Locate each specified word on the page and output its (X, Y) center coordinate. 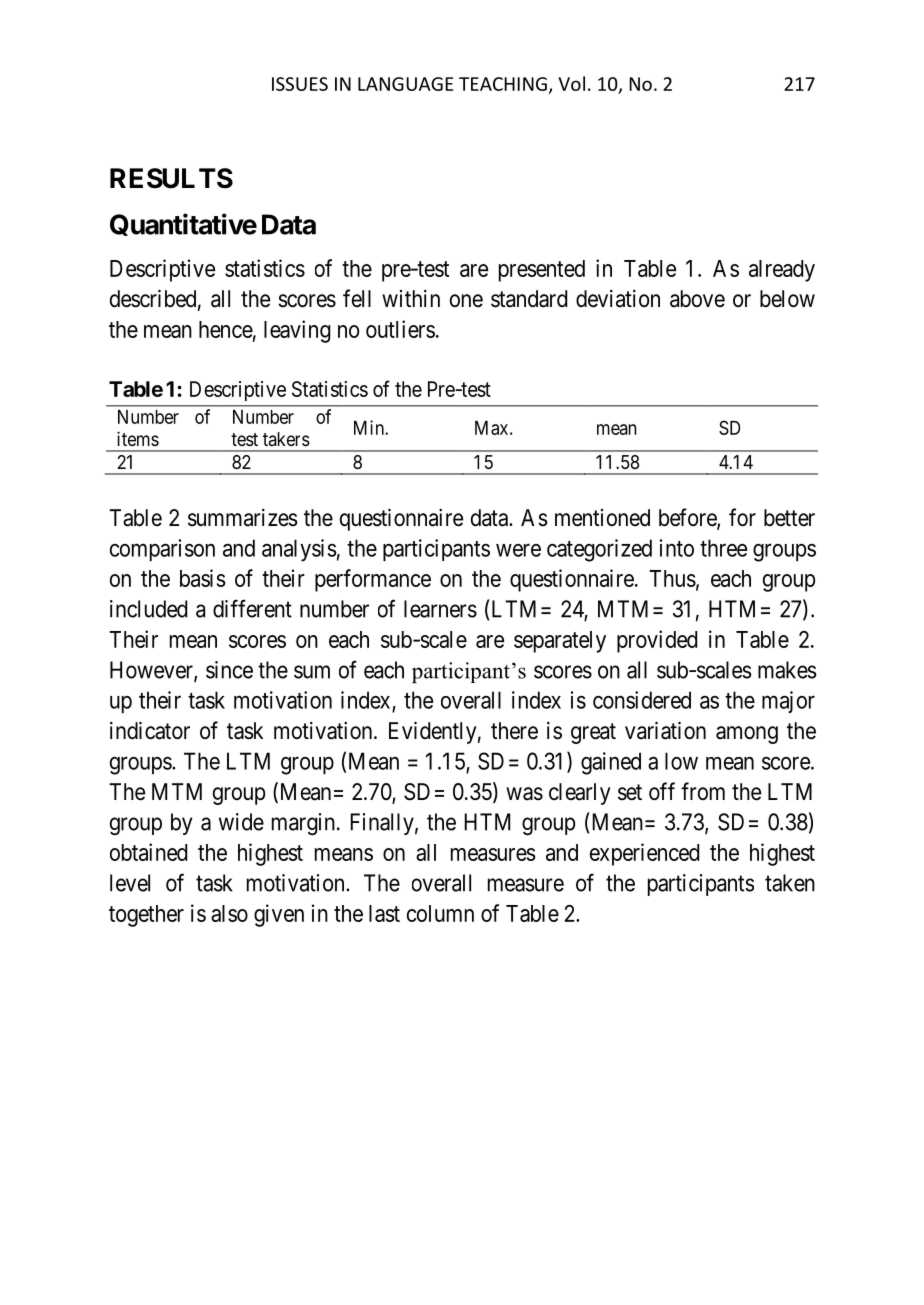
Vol (571, 83)
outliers (400, 329)
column (440, 913)
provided (657, 641)
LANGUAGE (405, 84)
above (697, 299)
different (252, 608)
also (229, 913)
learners (440, 609)
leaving (297, 331)
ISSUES (300, 84)
